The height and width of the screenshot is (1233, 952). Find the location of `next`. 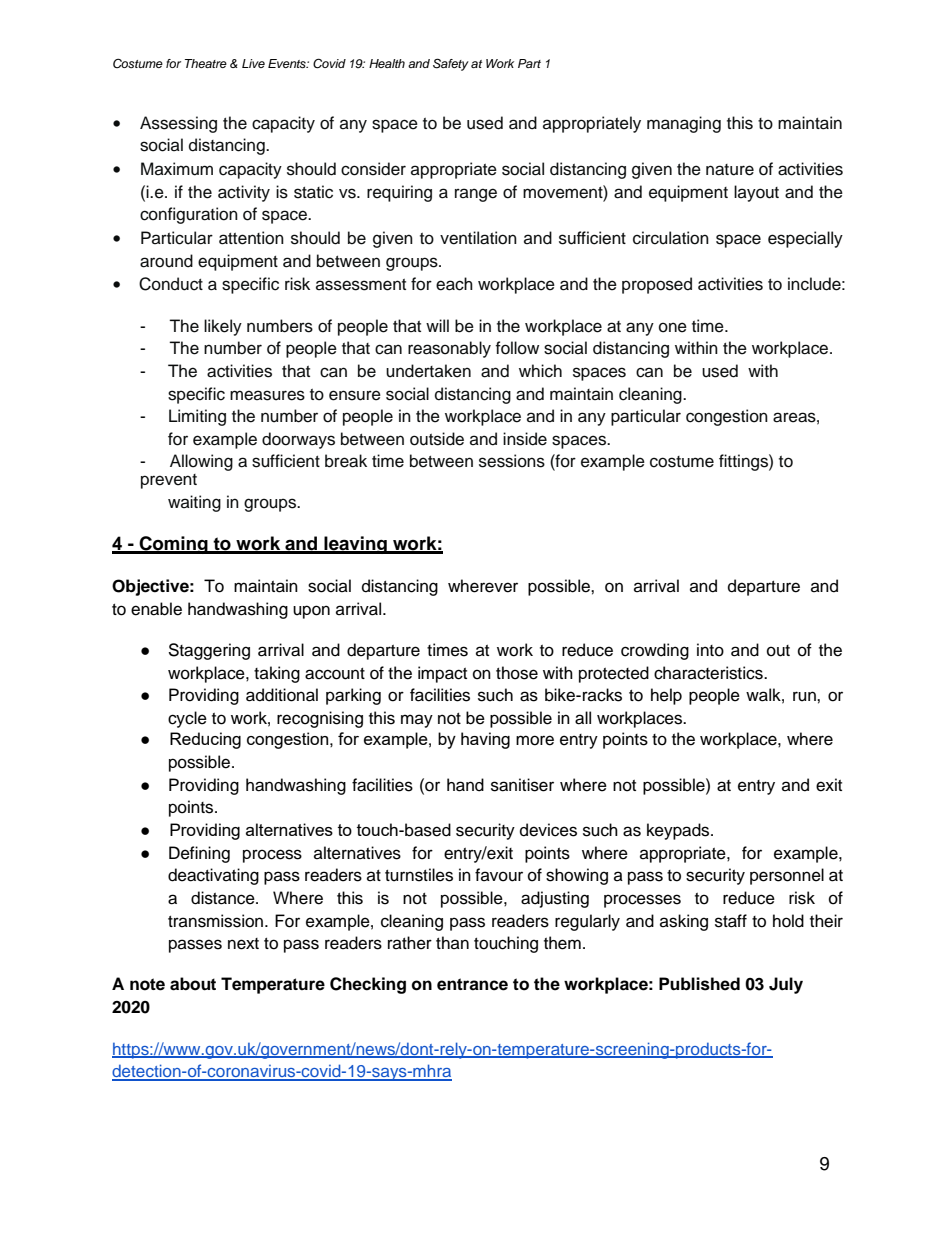

next is located at coordinates (243, 944).
